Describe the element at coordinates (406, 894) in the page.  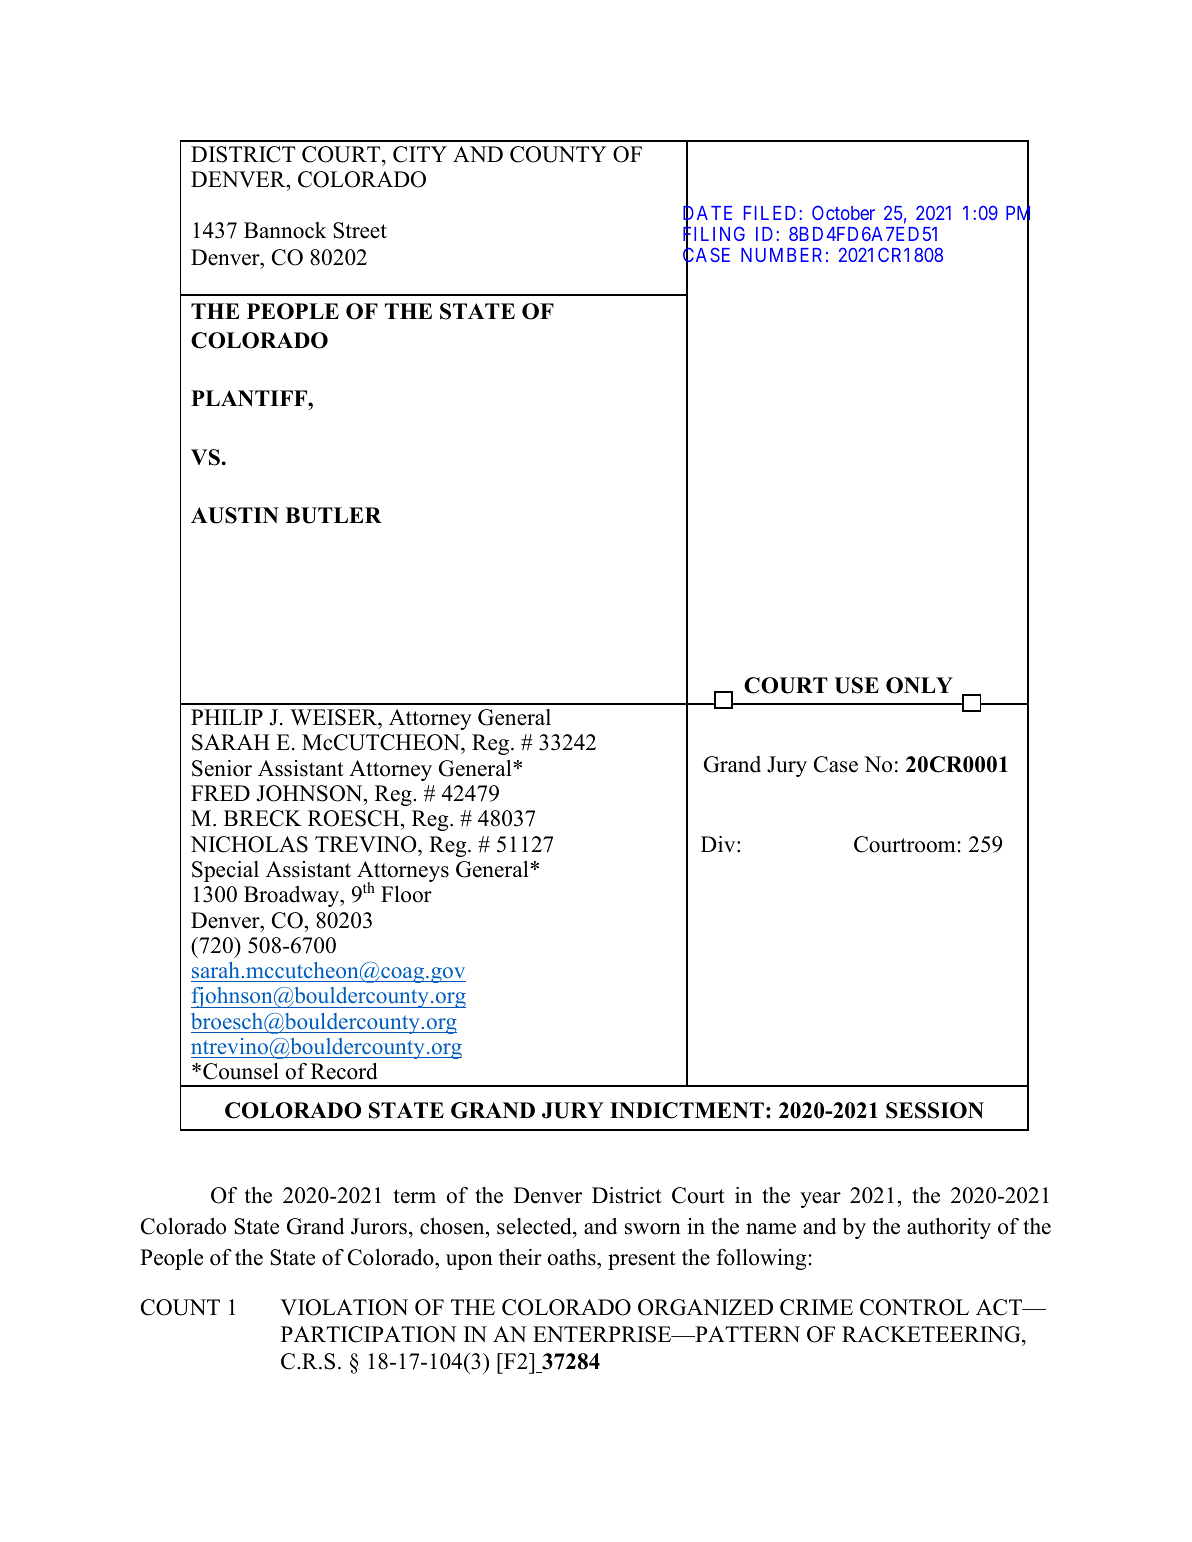
I see `Floor` at that location.
